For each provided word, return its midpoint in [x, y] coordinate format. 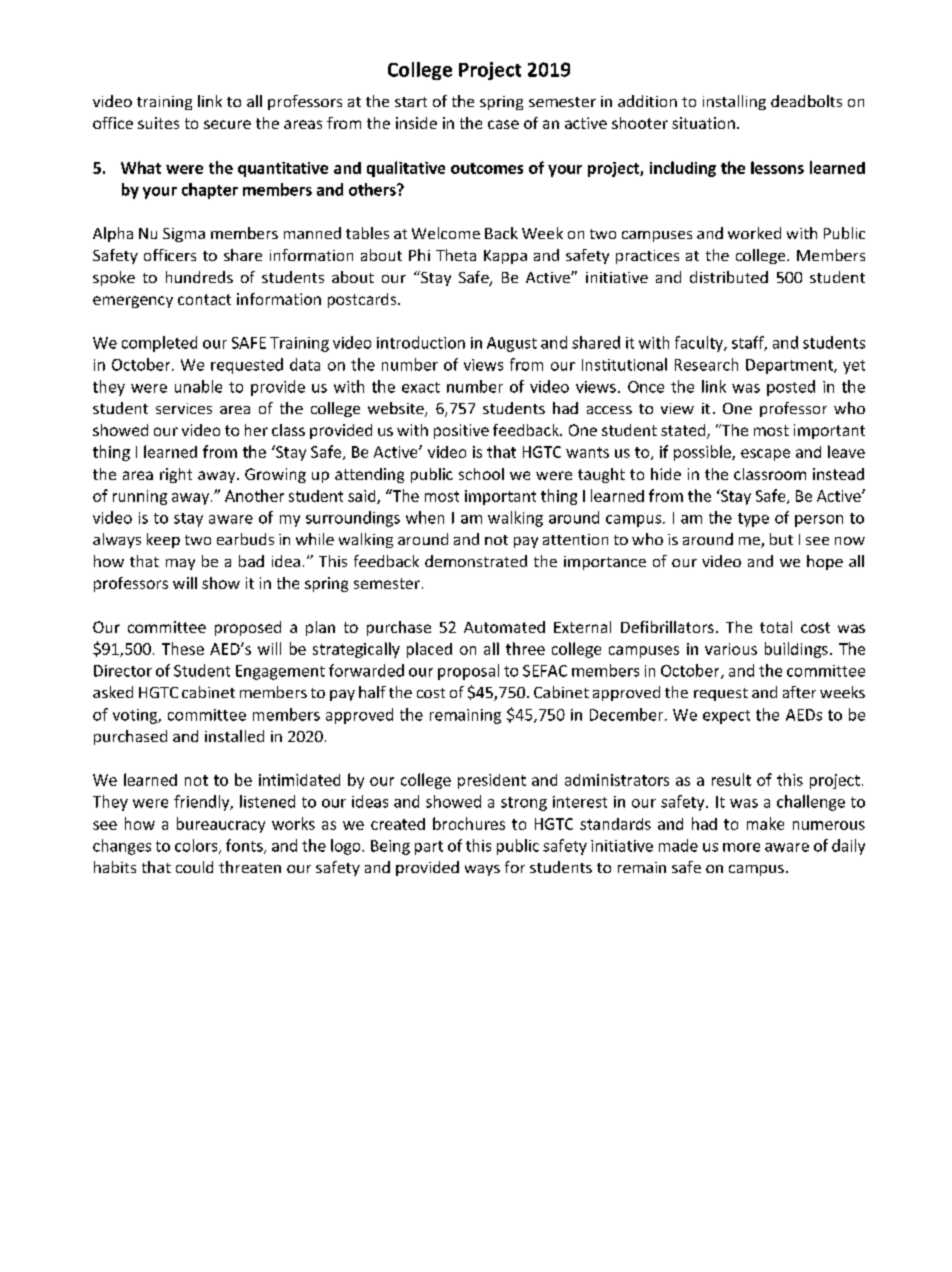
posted [791, 388]
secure [227, 124]
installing [734, 102]
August [512, 344]
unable [198, 386]
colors [197, 846]
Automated [504, 627]
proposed [248, 628]
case [503, 124]
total [776, 627]
